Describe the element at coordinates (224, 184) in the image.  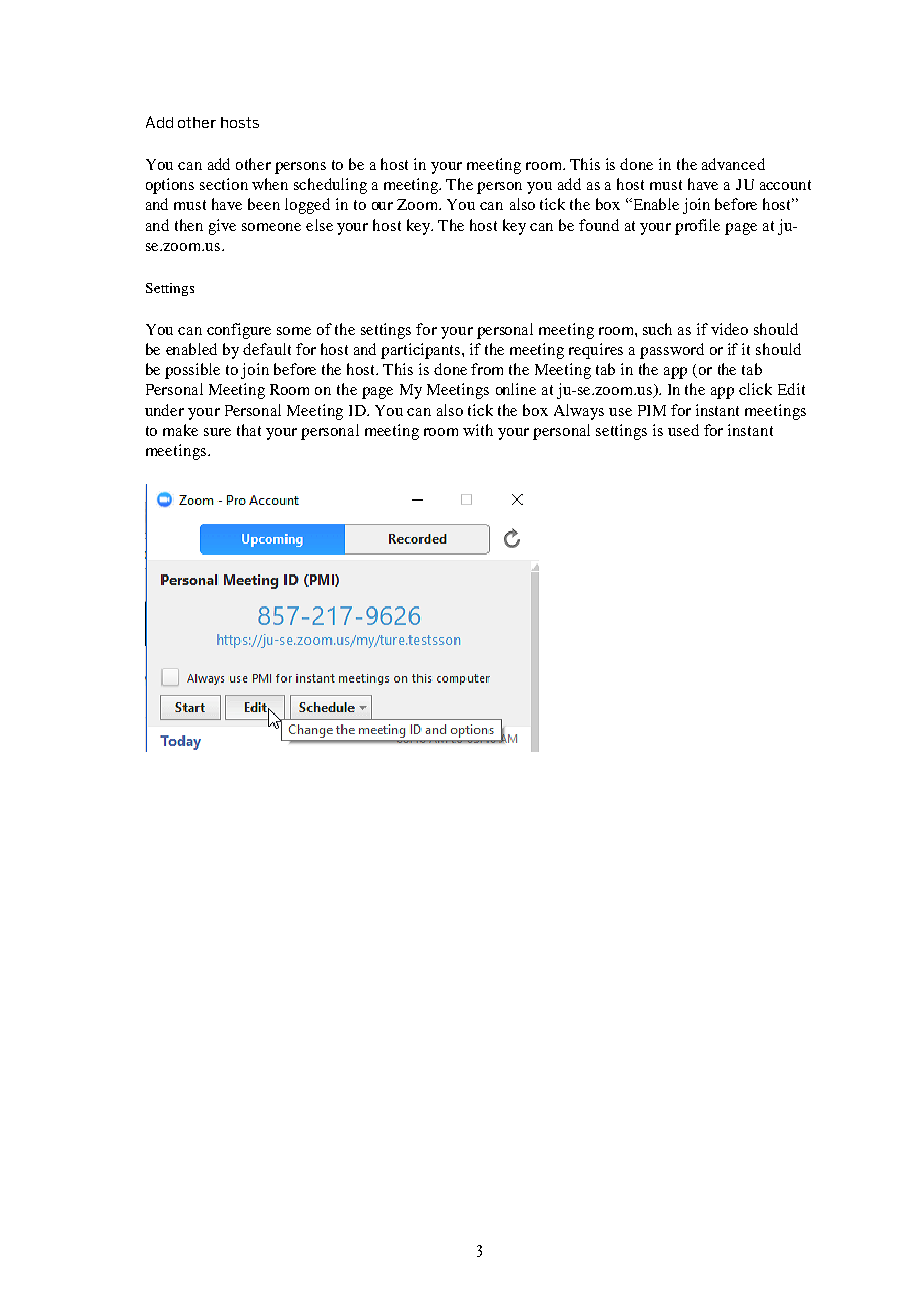
I see `section` at that location.
